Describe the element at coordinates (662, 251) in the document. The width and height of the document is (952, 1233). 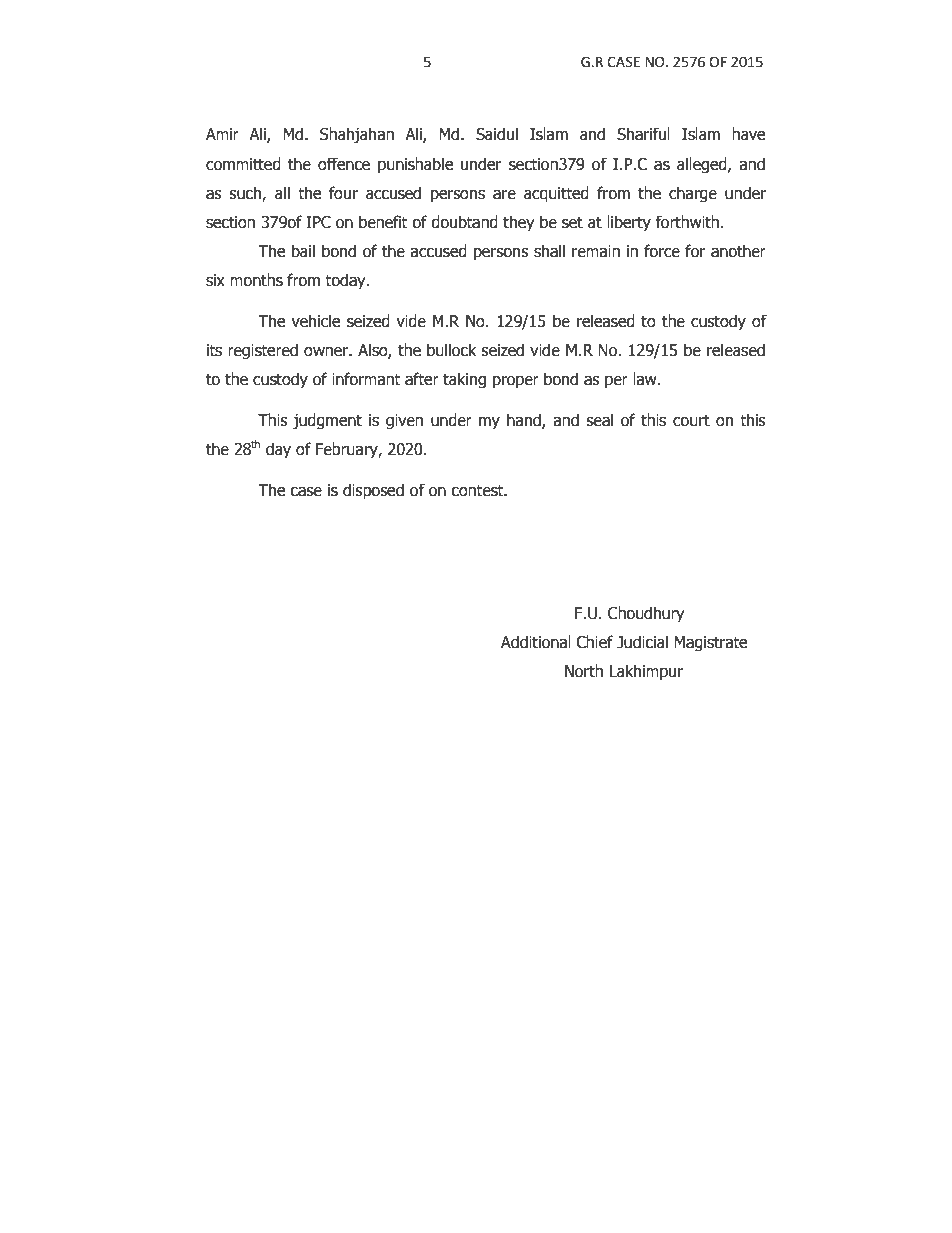
I see `force` at that location.
